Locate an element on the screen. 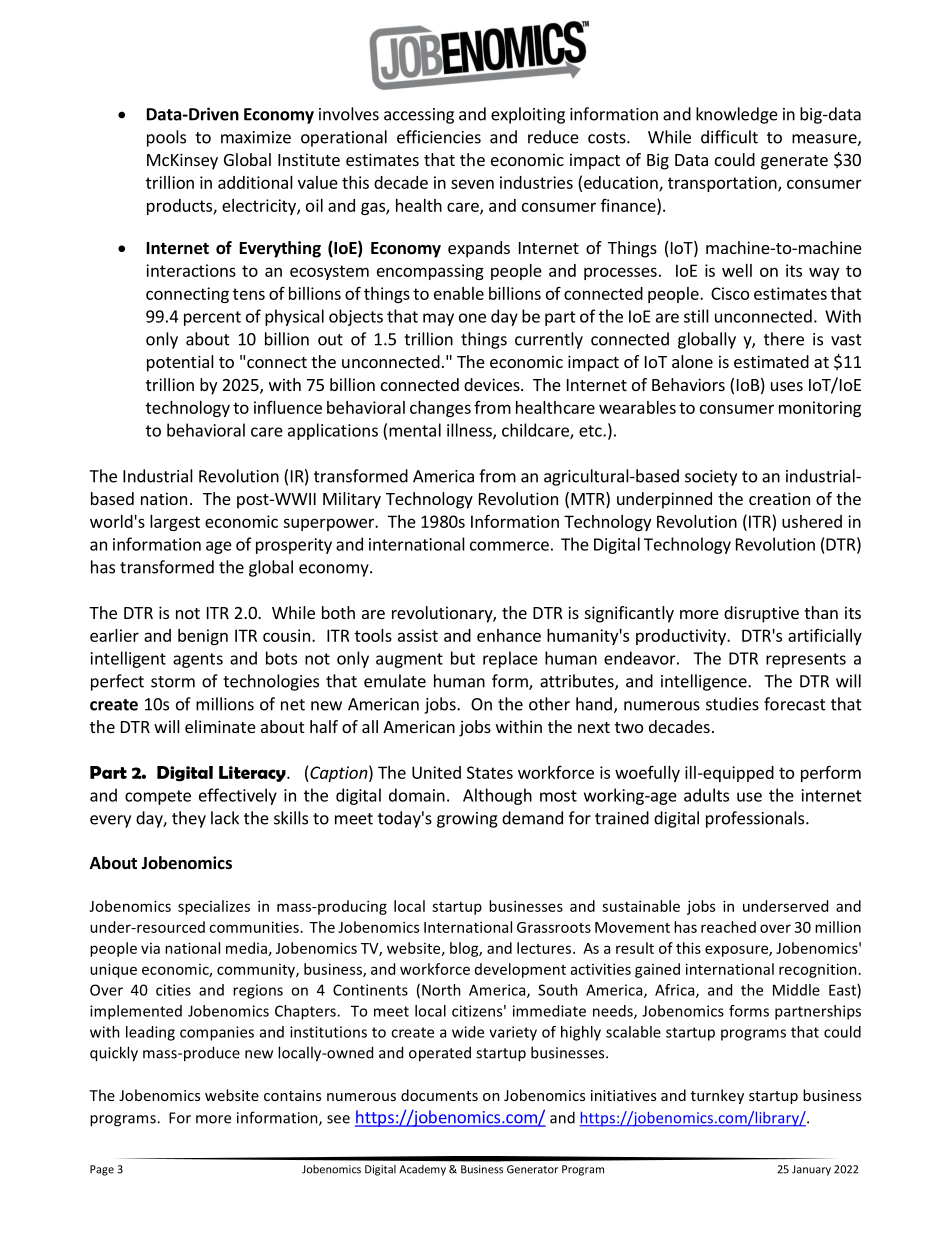 Image resolution: width=952 pixels, height=1233 pixels. efficiencies is located at coordinates (439, 137).
